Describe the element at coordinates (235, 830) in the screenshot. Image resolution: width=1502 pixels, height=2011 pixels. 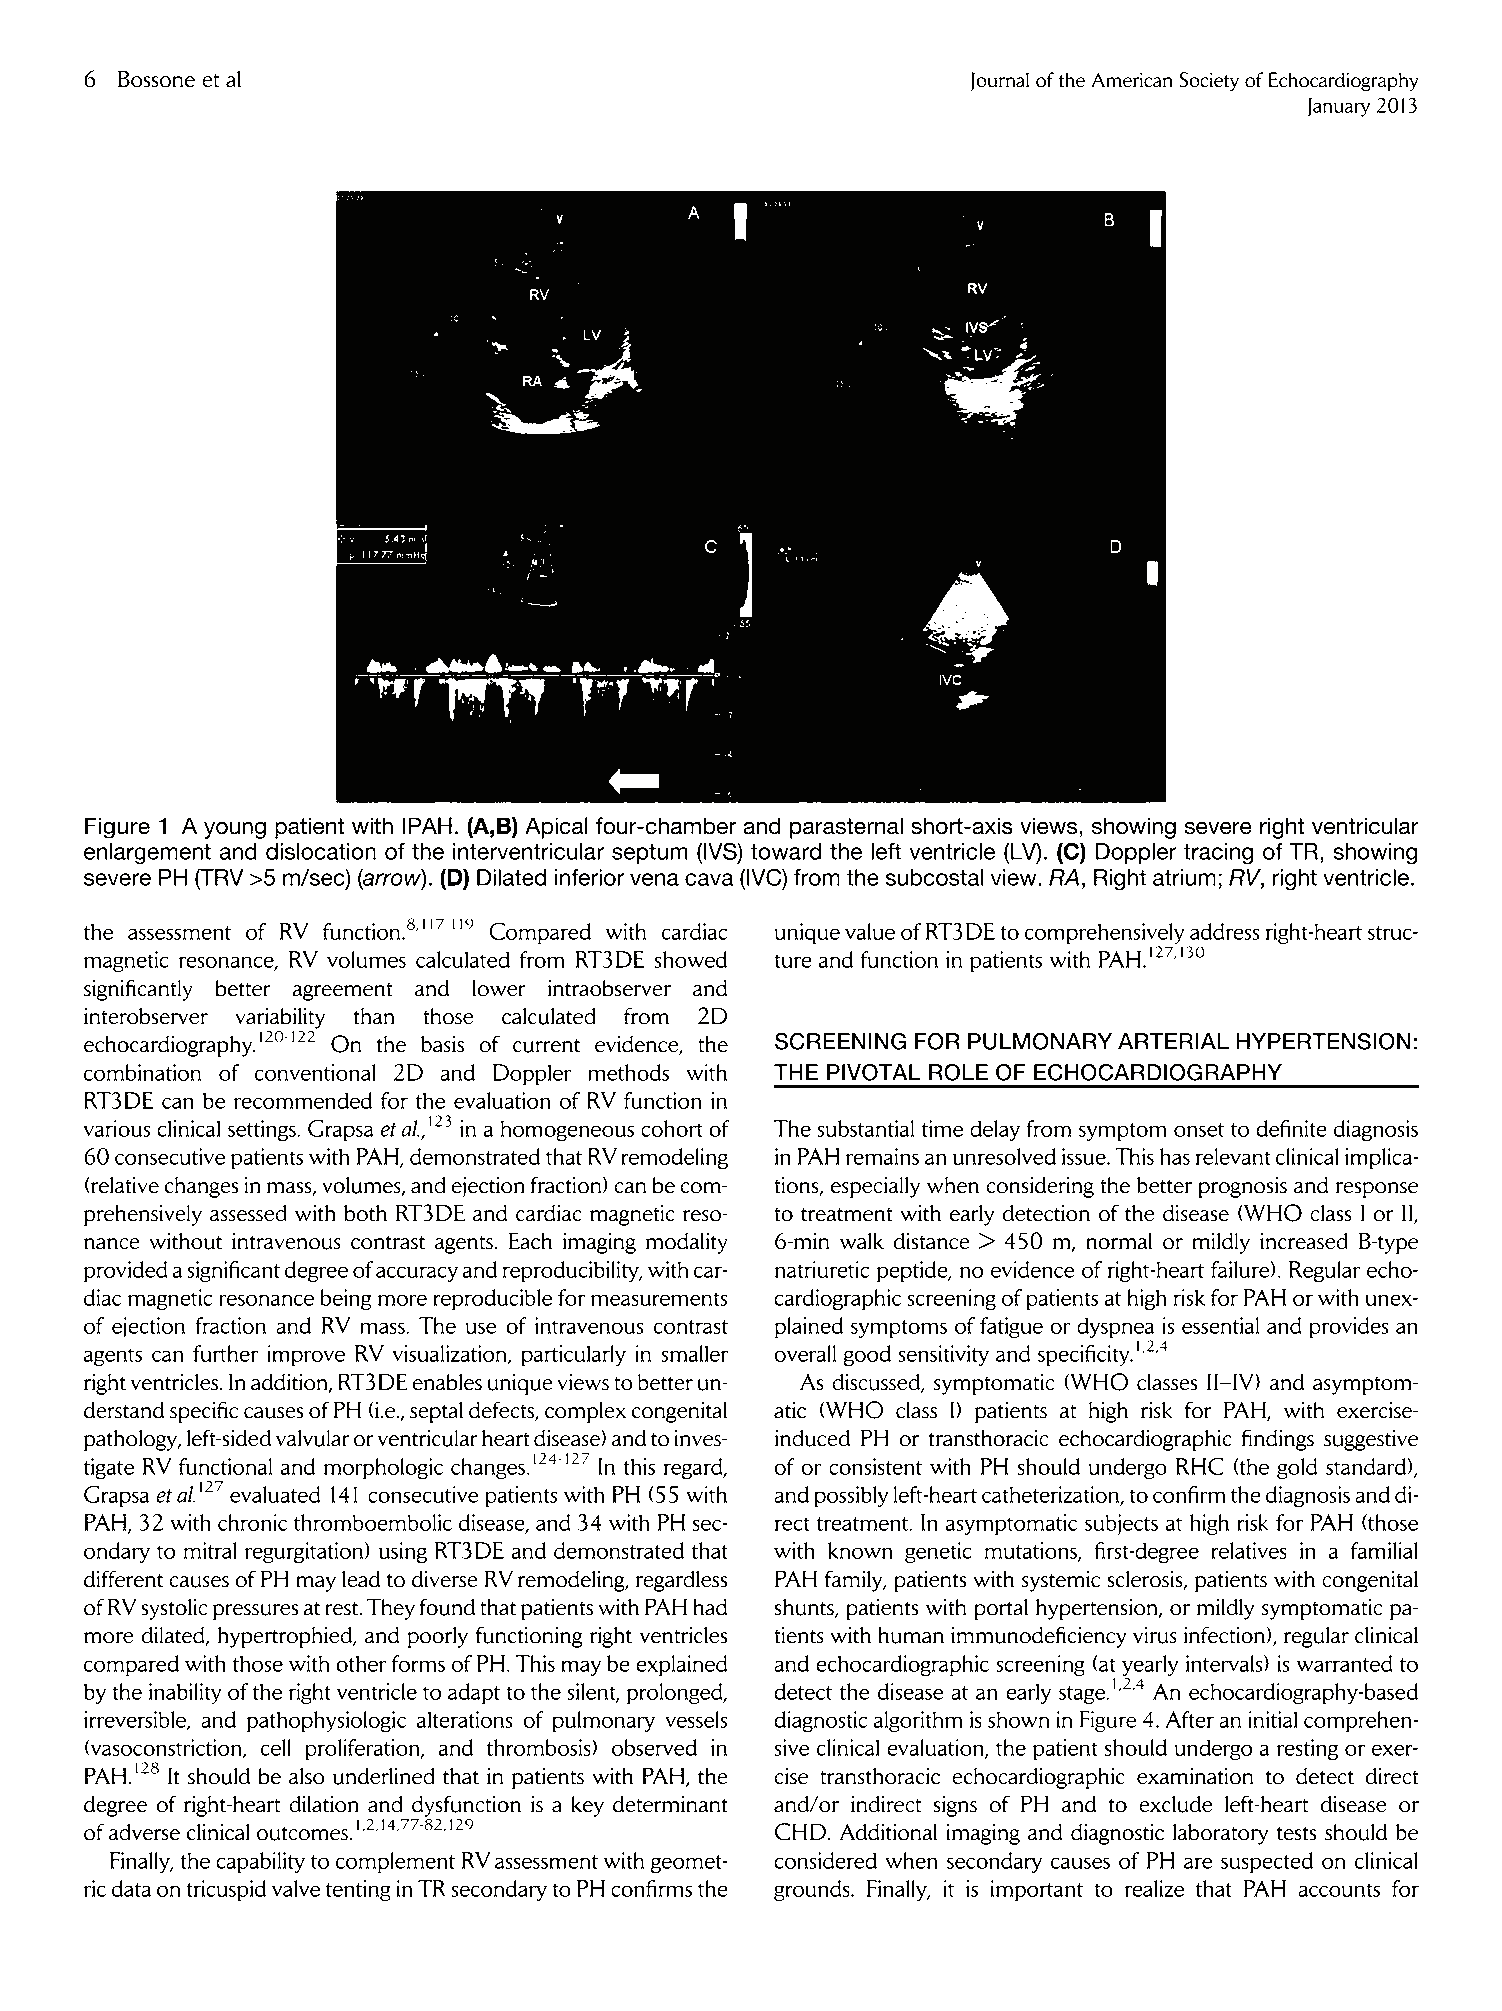
I see `young` at that location.
